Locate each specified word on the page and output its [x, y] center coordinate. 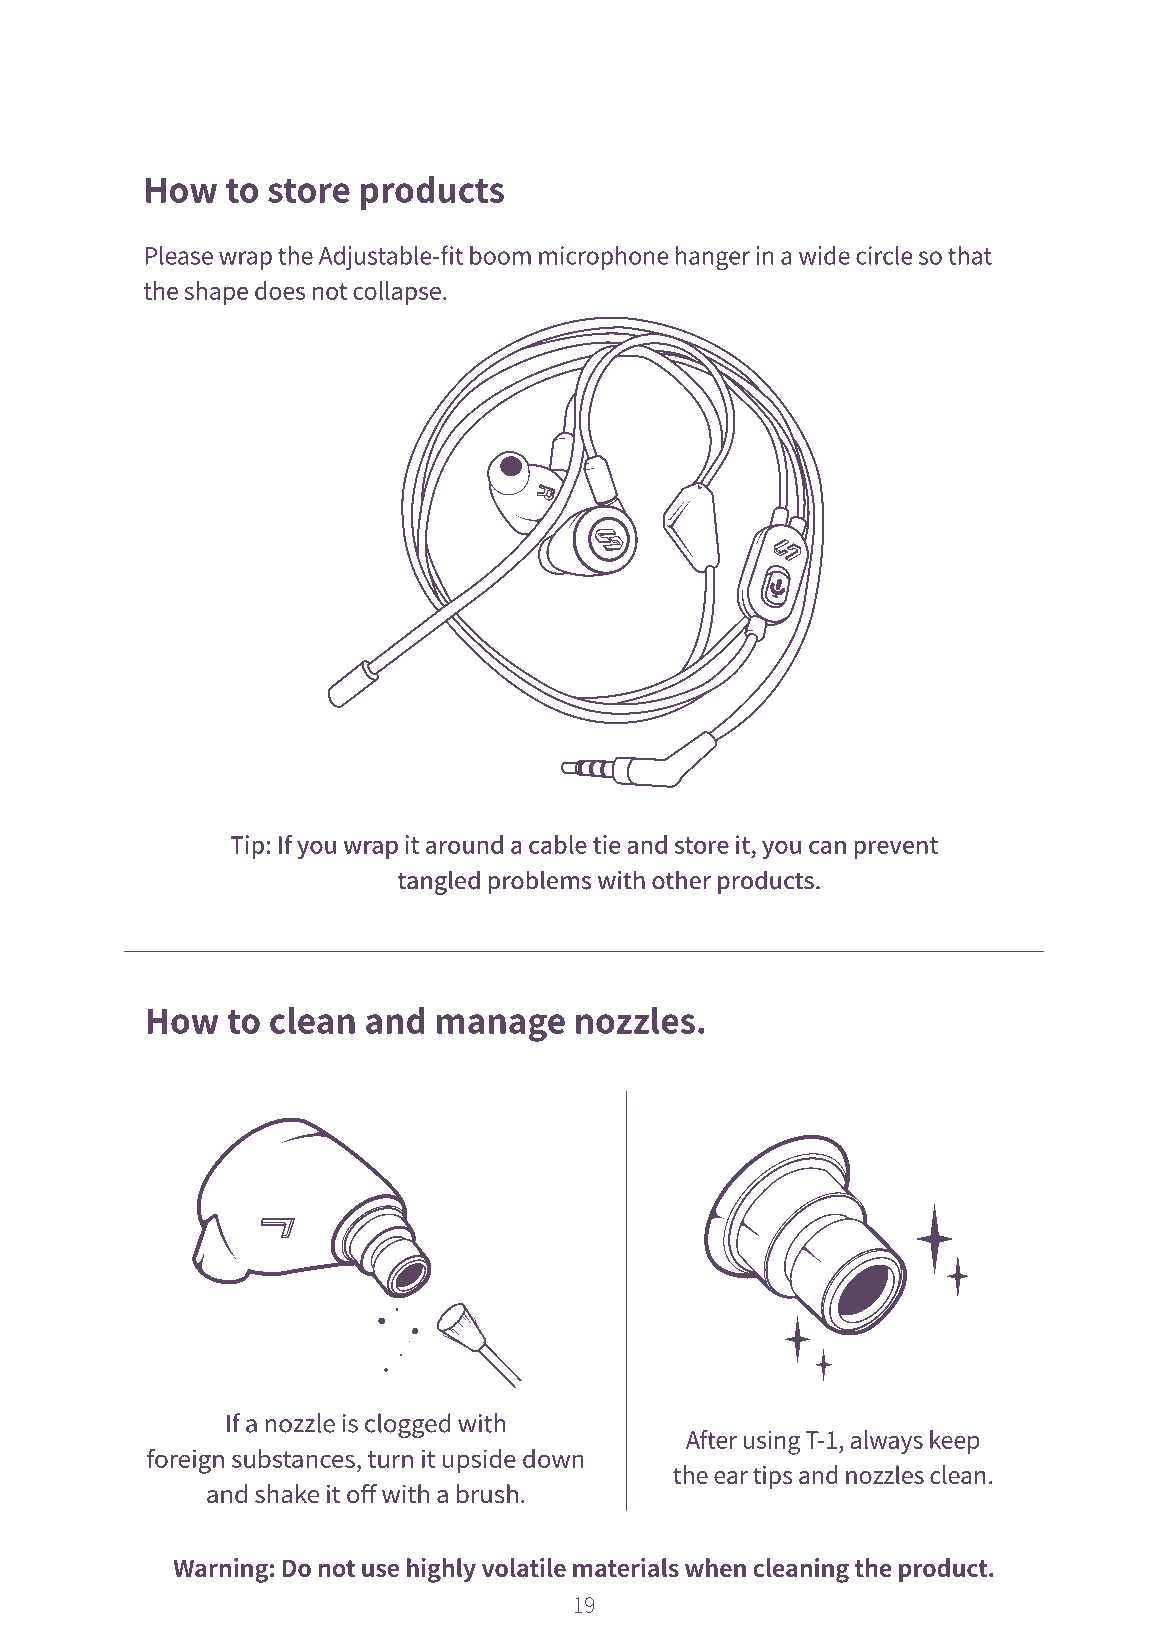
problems [539, 882]
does [280, 290]
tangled [439, 882]
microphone [604, 258]
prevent [896, 848]
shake [287, 1494]
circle [884, 255]
